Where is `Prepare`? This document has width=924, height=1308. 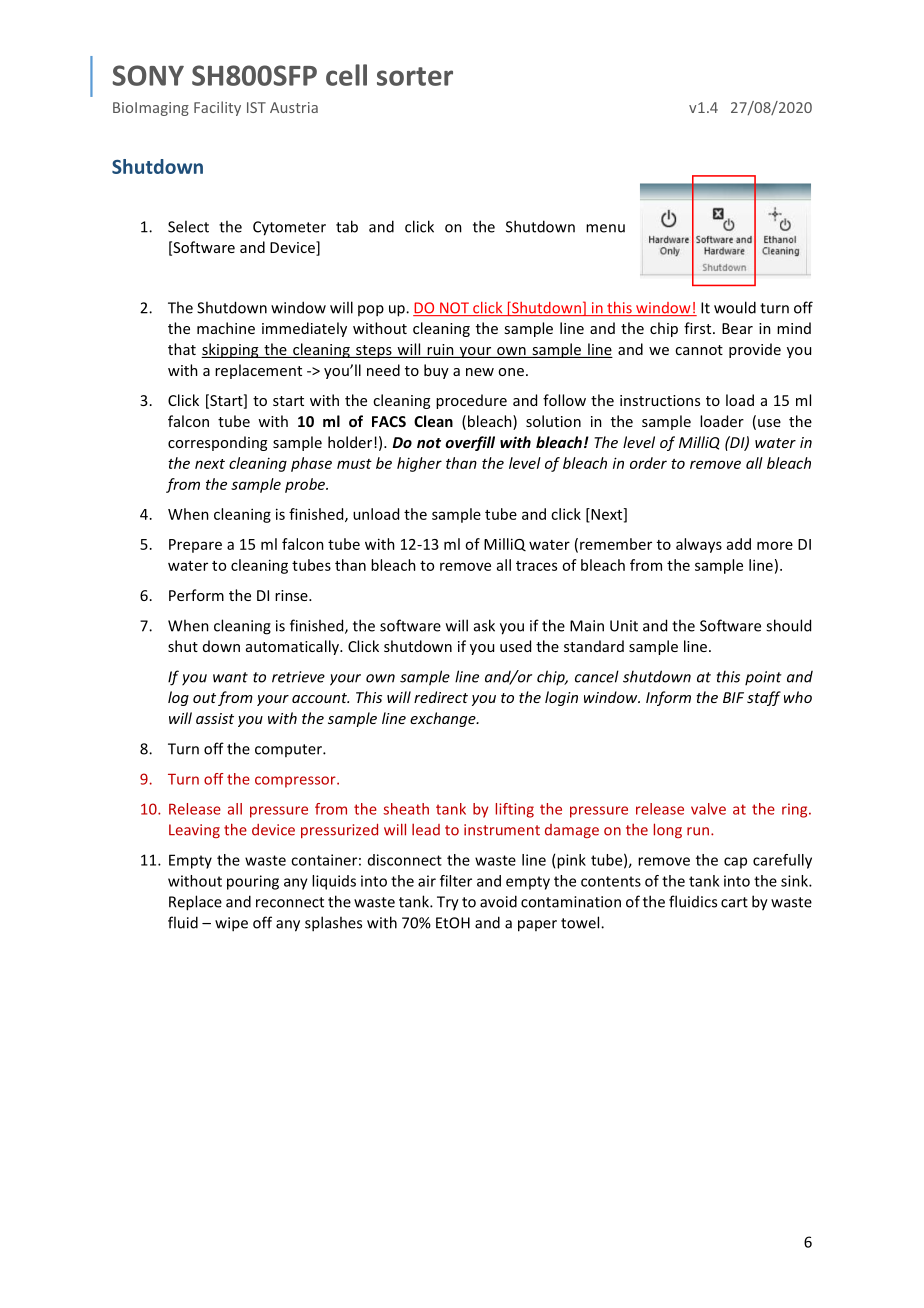
Prepare is located at coordinates (195, 546).
